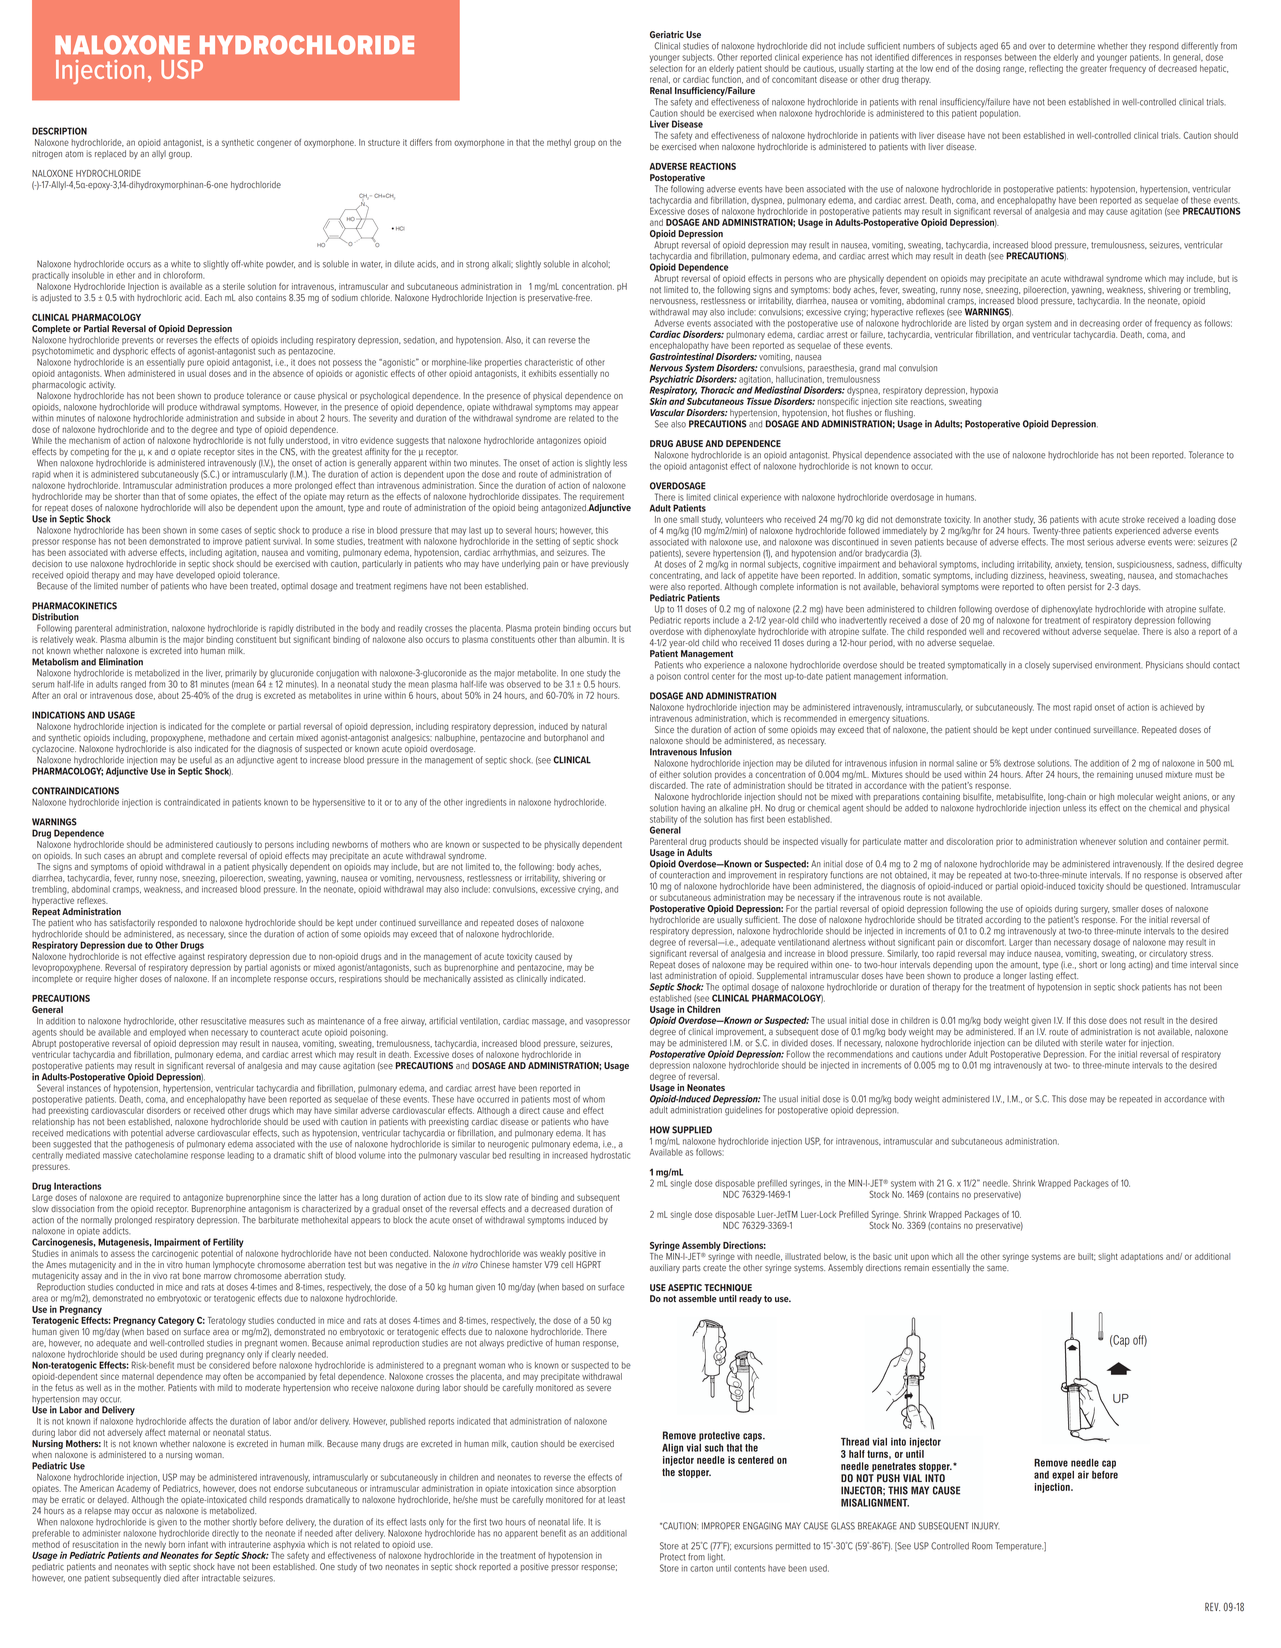 This screenshot has height=1648, width=1281. I want to click on previously, so click(610, 564).
